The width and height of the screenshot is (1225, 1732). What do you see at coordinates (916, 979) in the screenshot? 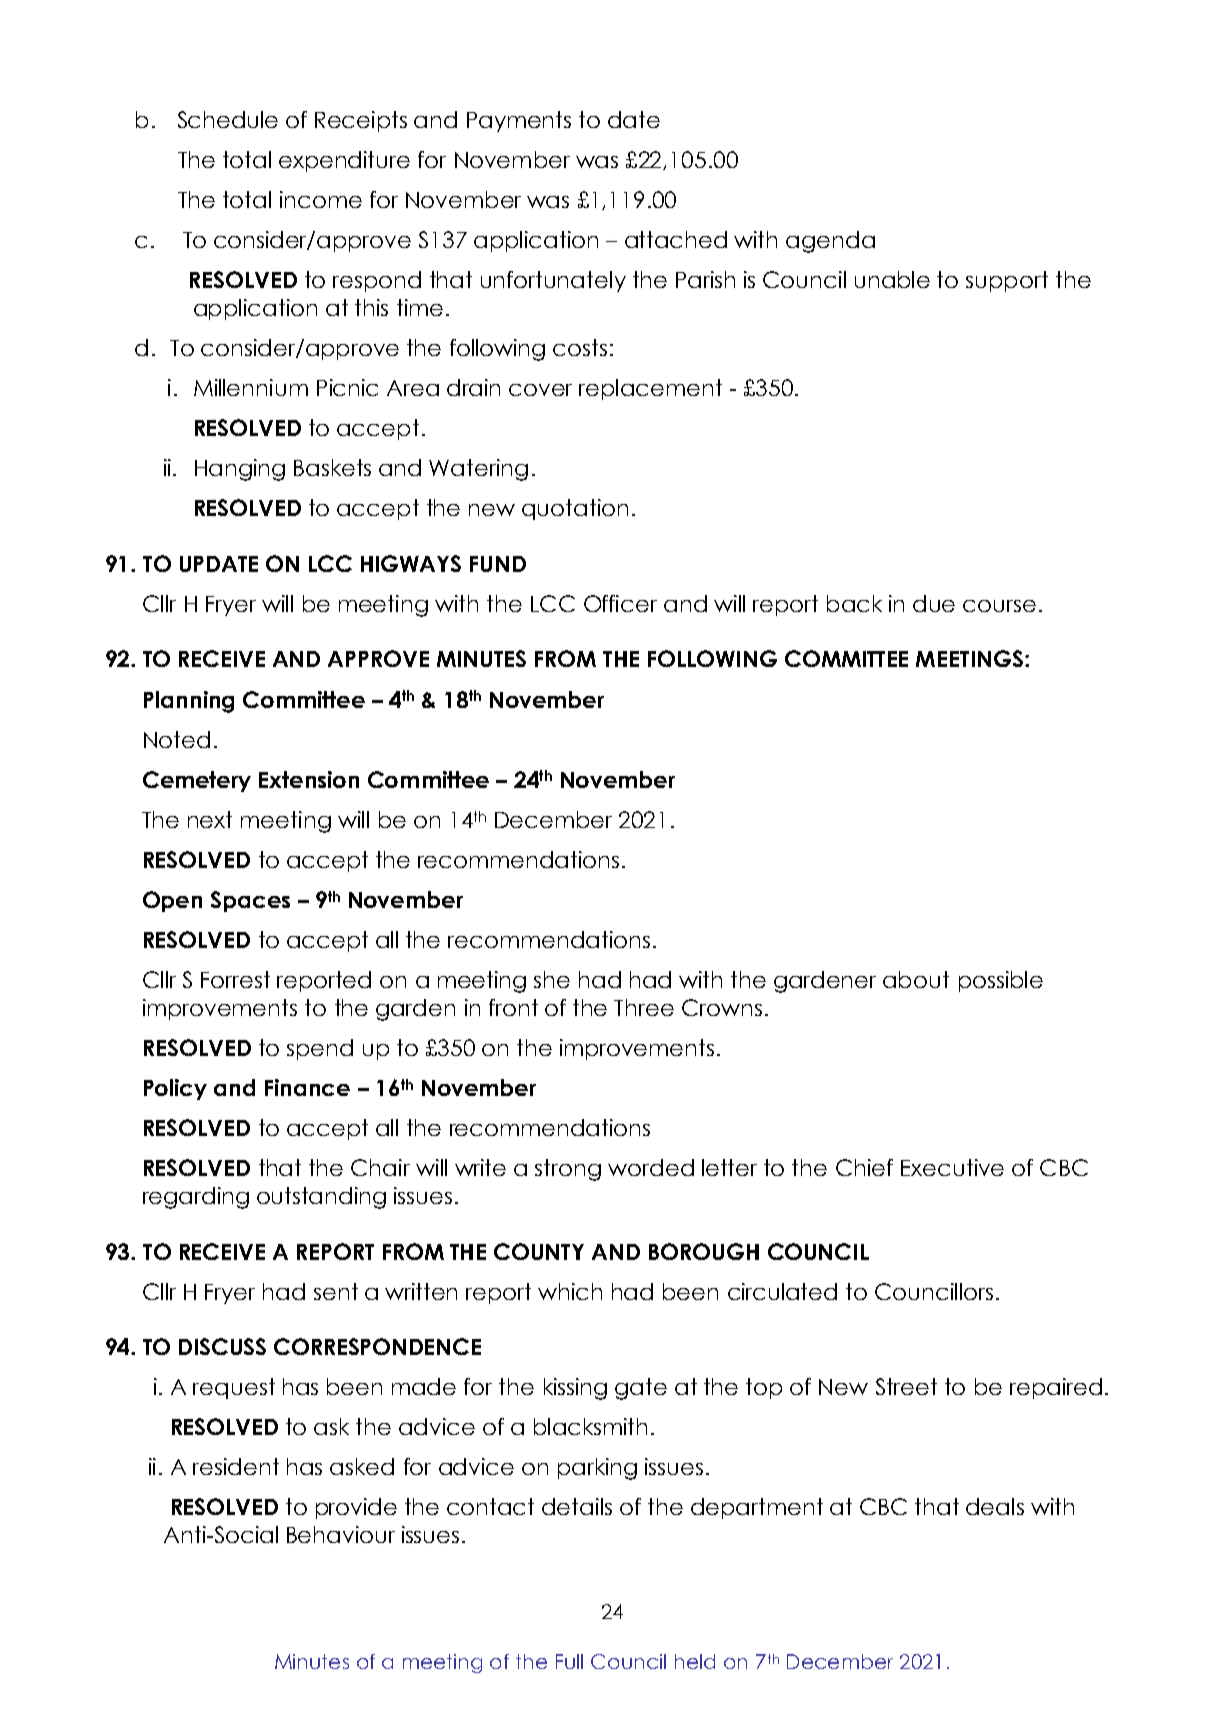
I see `about` at bounding box center [916, 979].
